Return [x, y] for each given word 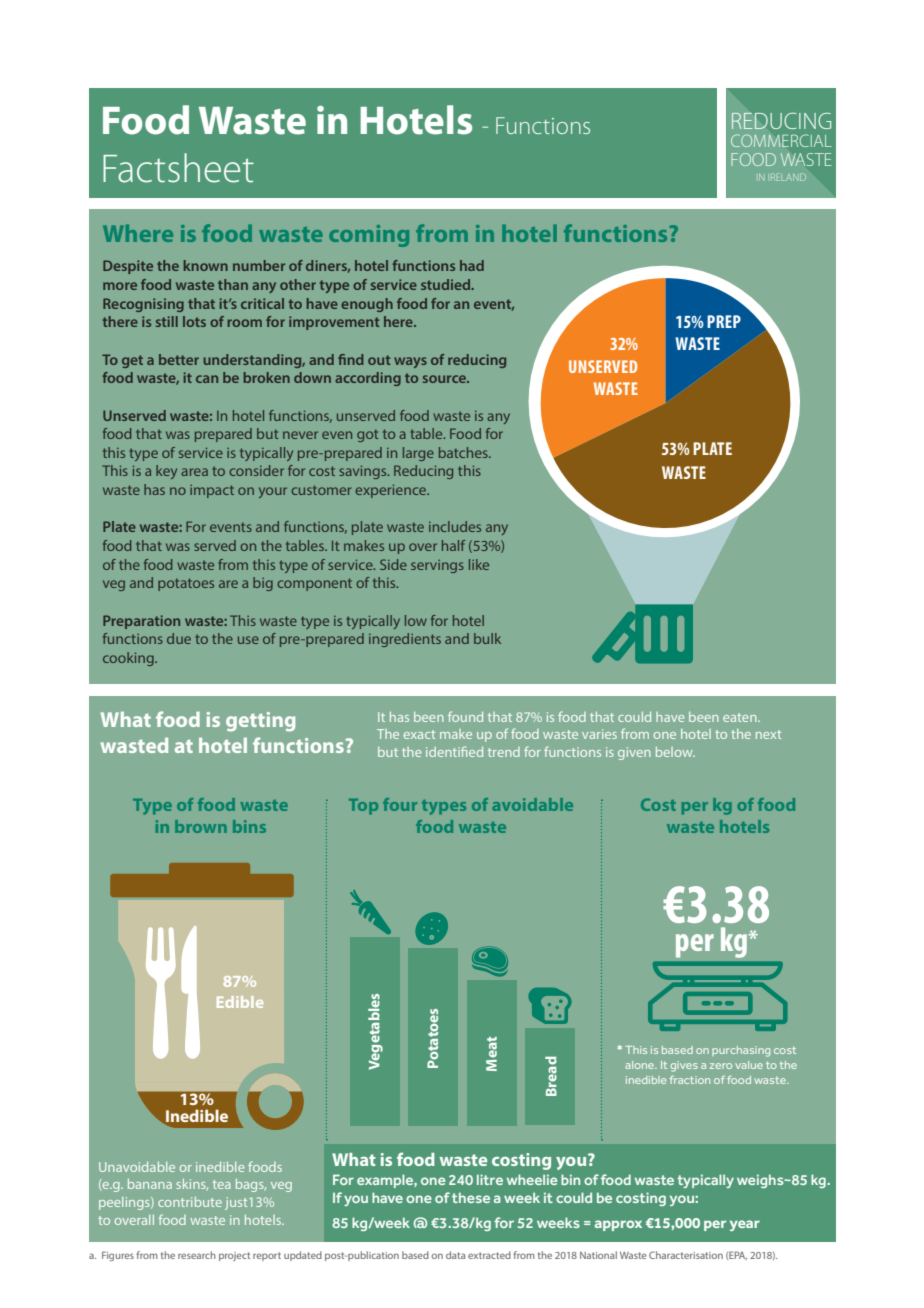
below [675, 752]
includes [455, 526]
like [479, 564]
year [745, 1225]
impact [212, 491]
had [472, 265]
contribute [190, 1202]
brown [201, 826]
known [206, 265]
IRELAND [788, 177]
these [471, 1197]
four [400, 804]
